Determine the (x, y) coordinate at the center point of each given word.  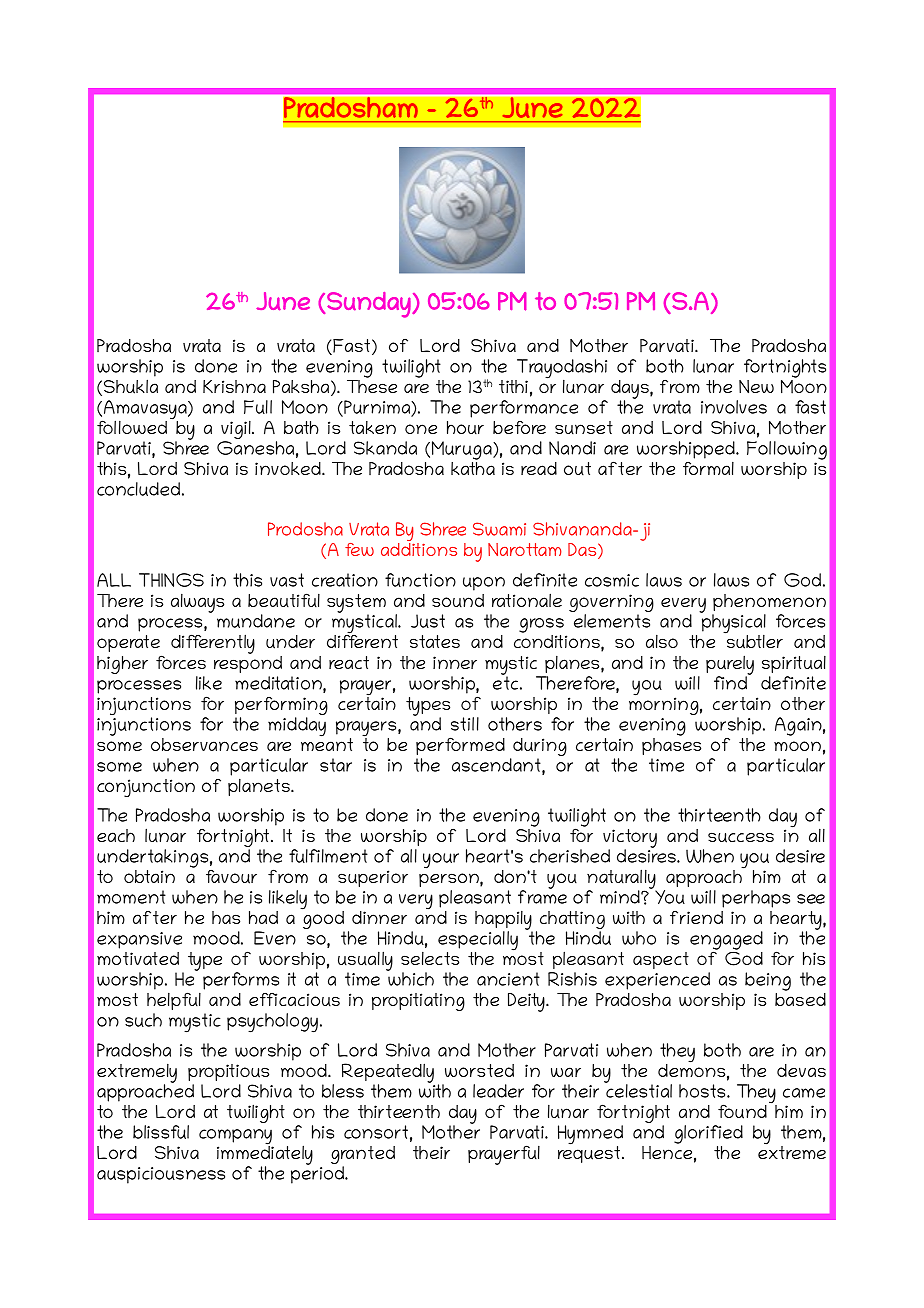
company (236, 1138)
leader (498, 1091)
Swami (499, 529)
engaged (726, 942)
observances (204, 744)
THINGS (171, 580)
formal (708, 468)
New (756, 387)
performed (460, 746)
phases (671, 745)
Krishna (234, 386)
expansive (139, 940)
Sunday (370, 305)
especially (478, 942)
